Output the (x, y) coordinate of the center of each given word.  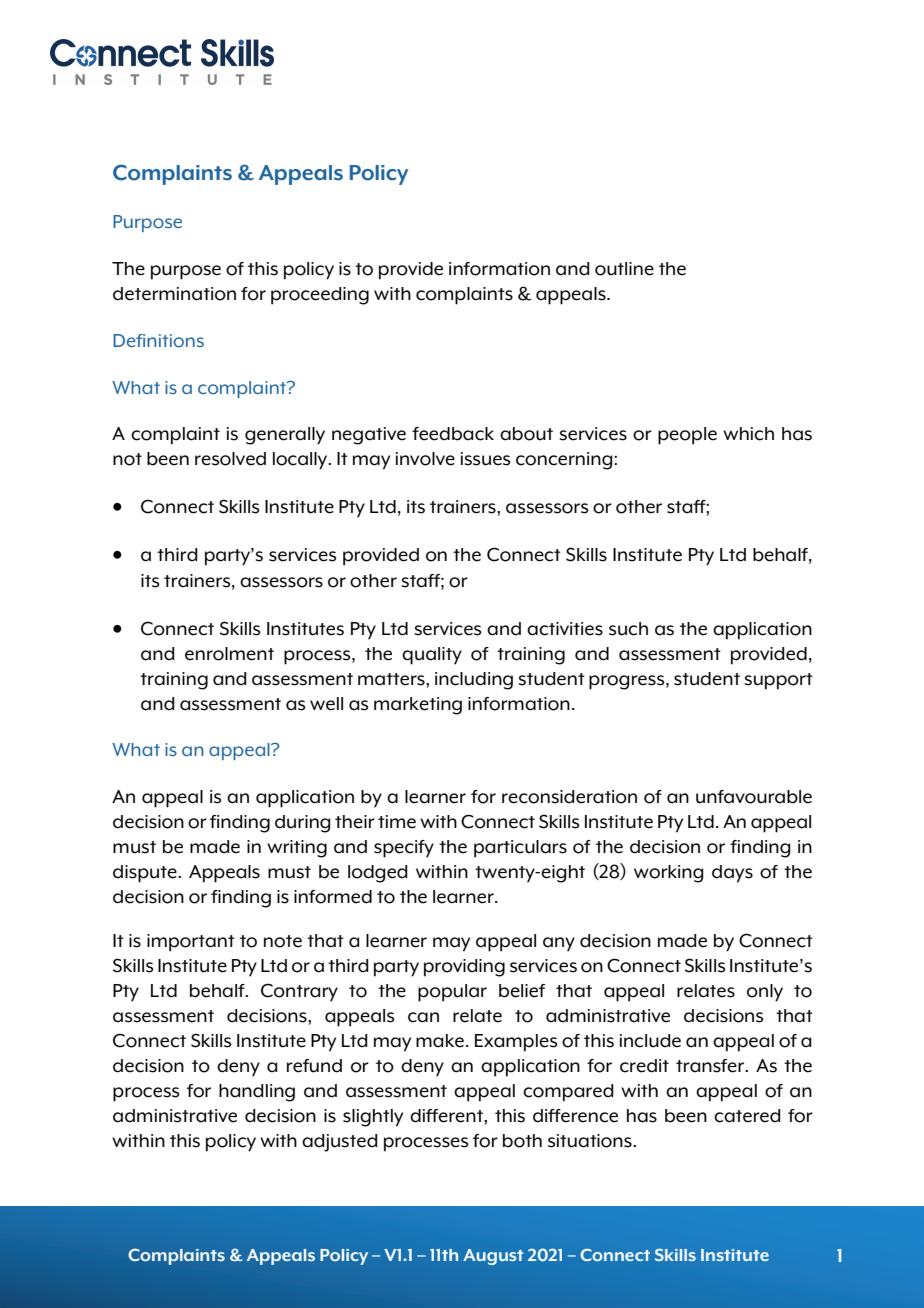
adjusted (340, 1143)
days (732, 874)
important (191, 943)
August (493, 1257)
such (628, 629)
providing (464, 968)
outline (624, 269)
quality (432, 656)
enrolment (229, 654)
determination (174, 294)
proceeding (320, 296)
